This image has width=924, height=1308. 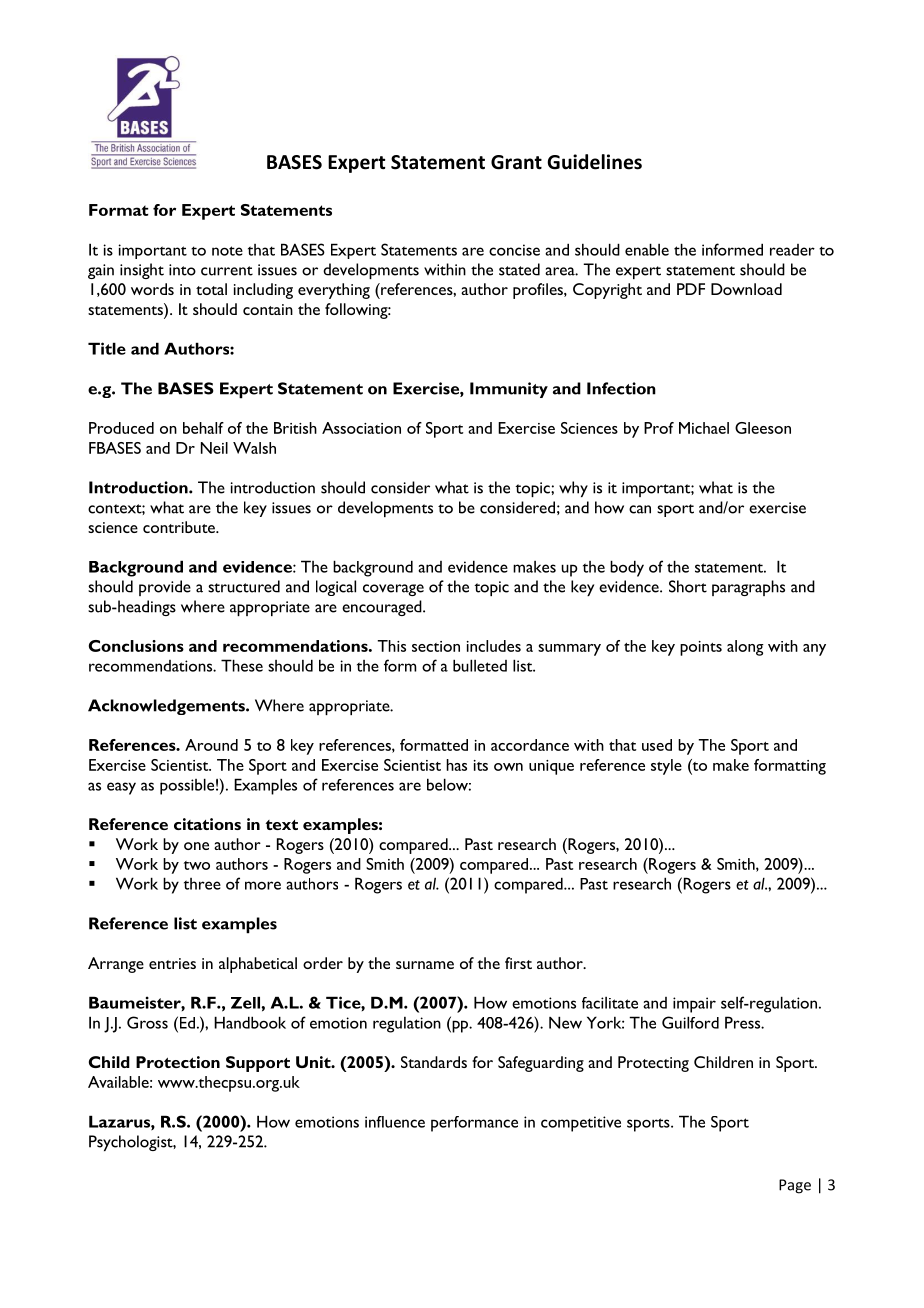 What do you see at coordinates (395, 1122) in the image?
I see `influence` at bounding box center [395, 1122].
